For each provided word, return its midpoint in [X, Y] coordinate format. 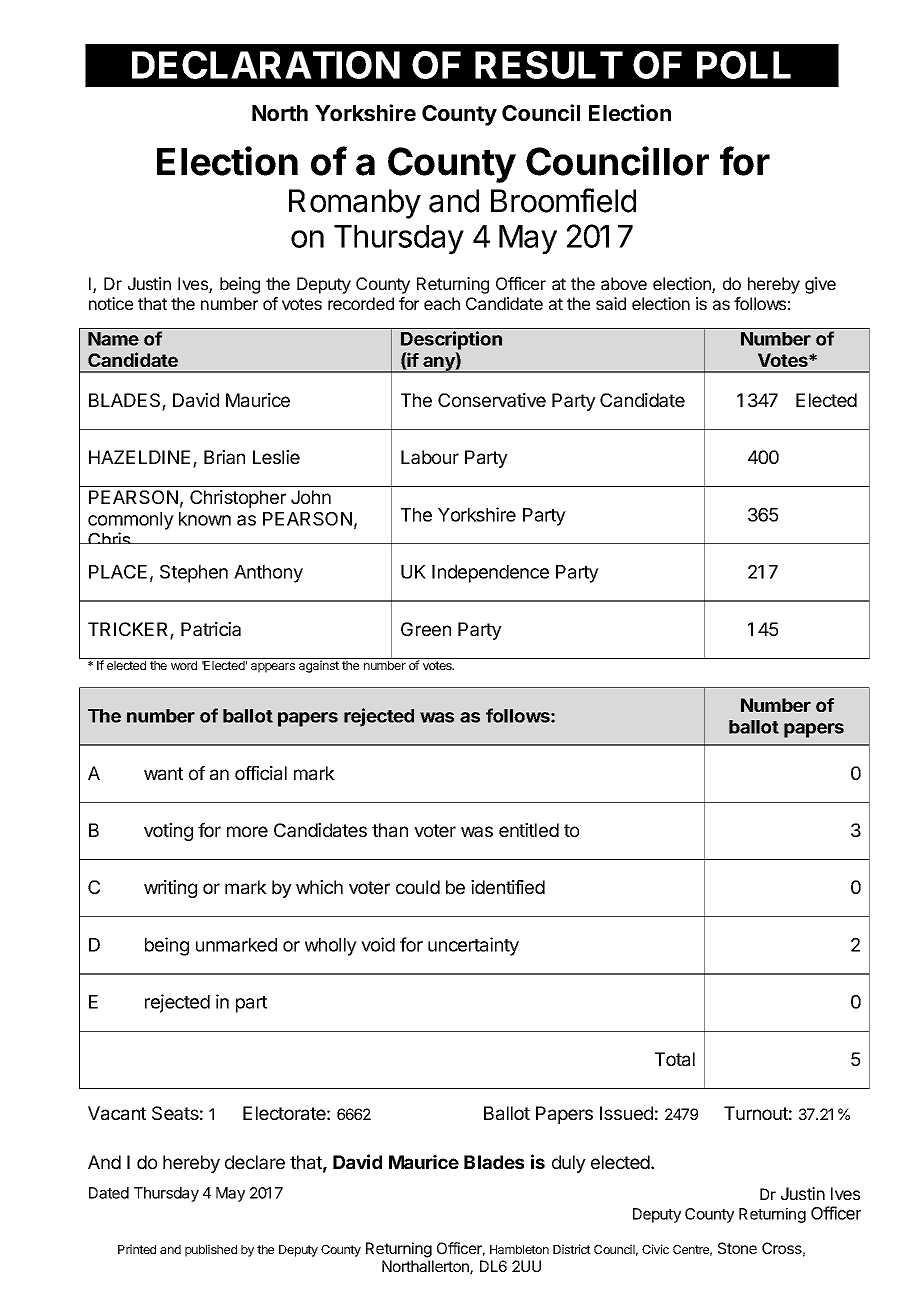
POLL [744, 65]
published [211, 1250]
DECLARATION [266, 65]
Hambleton [519, 1249]
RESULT [549, 65]
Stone [737, 1248]
